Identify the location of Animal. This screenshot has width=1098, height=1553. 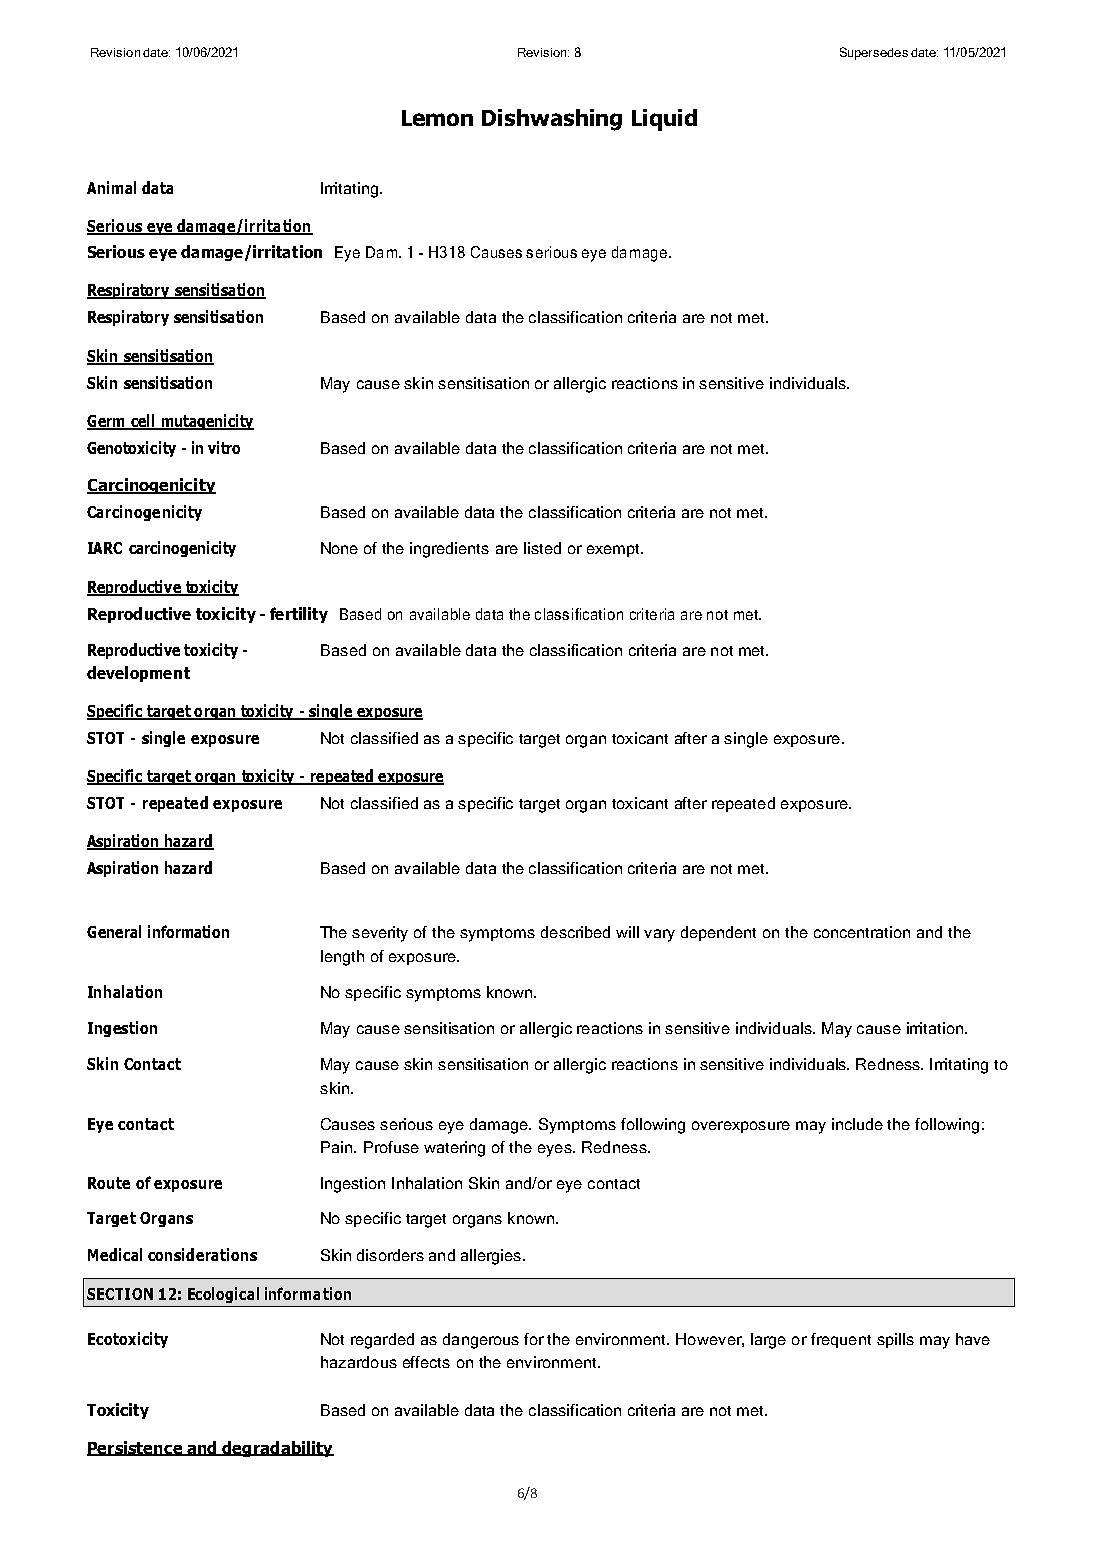
(111, 187).
